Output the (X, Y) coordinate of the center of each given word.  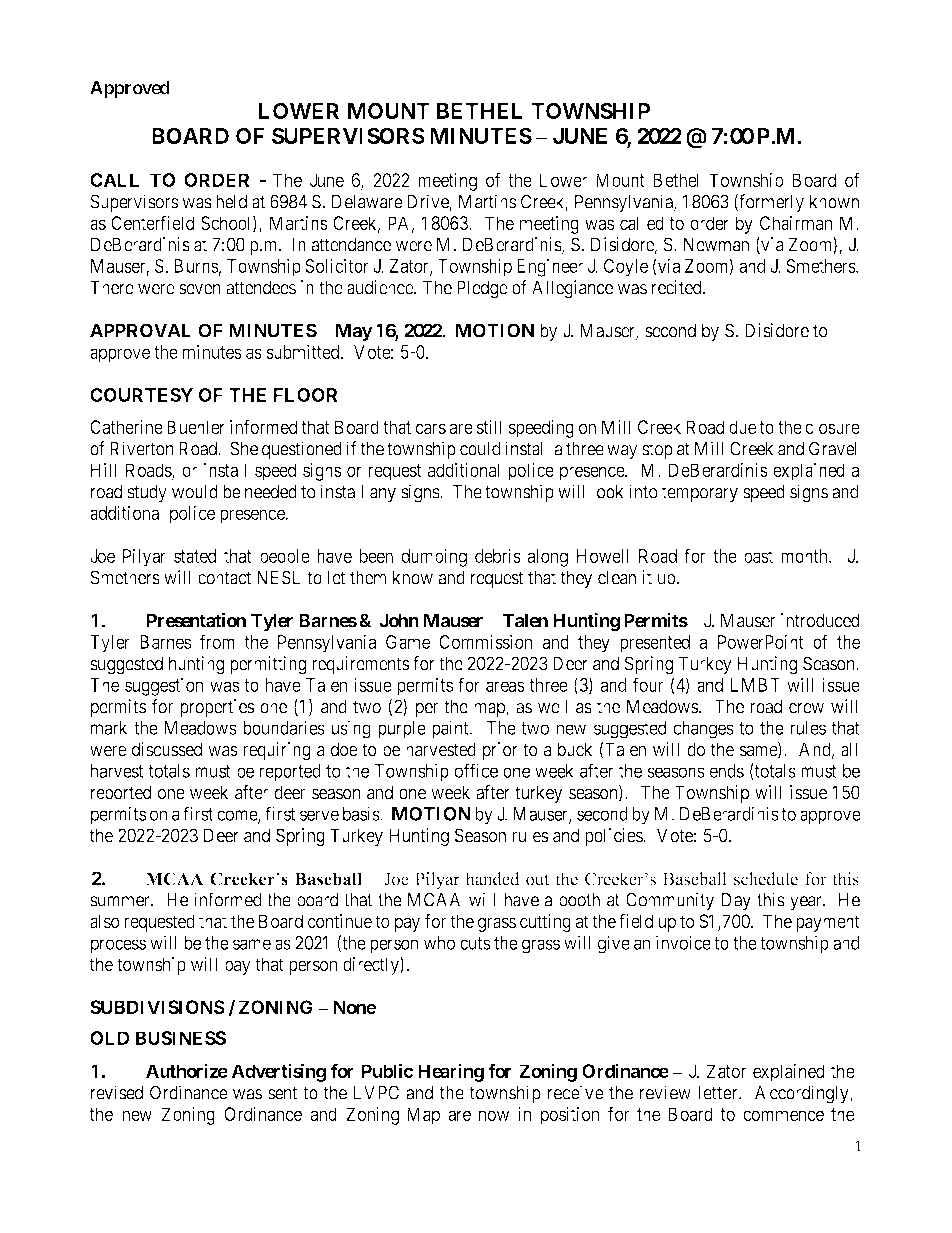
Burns (196, 266)
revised (117, 1092)
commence (783, 1115)
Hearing (451, 1072)
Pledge (482, 289)
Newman (716, 244)
